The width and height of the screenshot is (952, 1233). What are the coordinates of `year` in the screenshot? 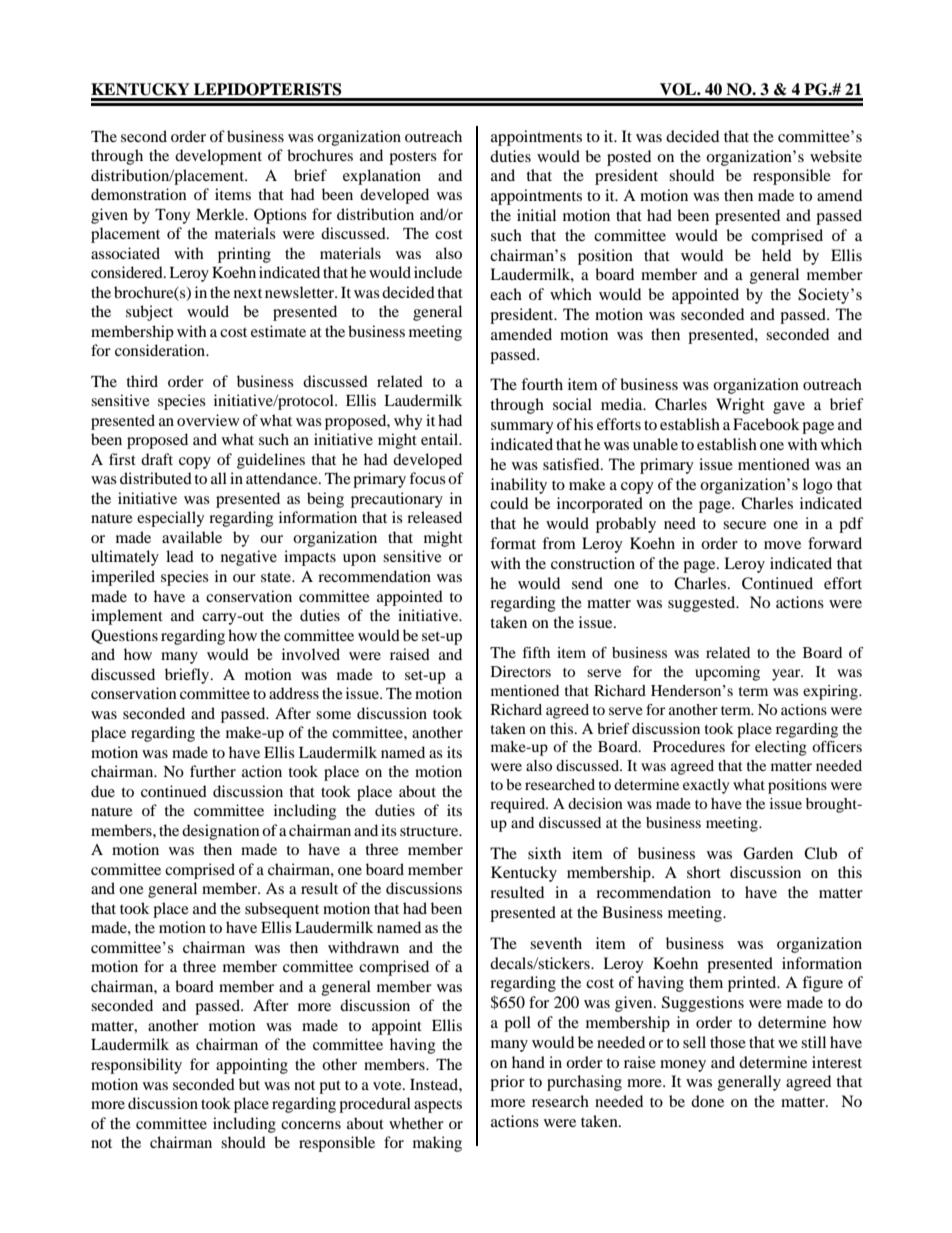 It's located at (787, 675).
